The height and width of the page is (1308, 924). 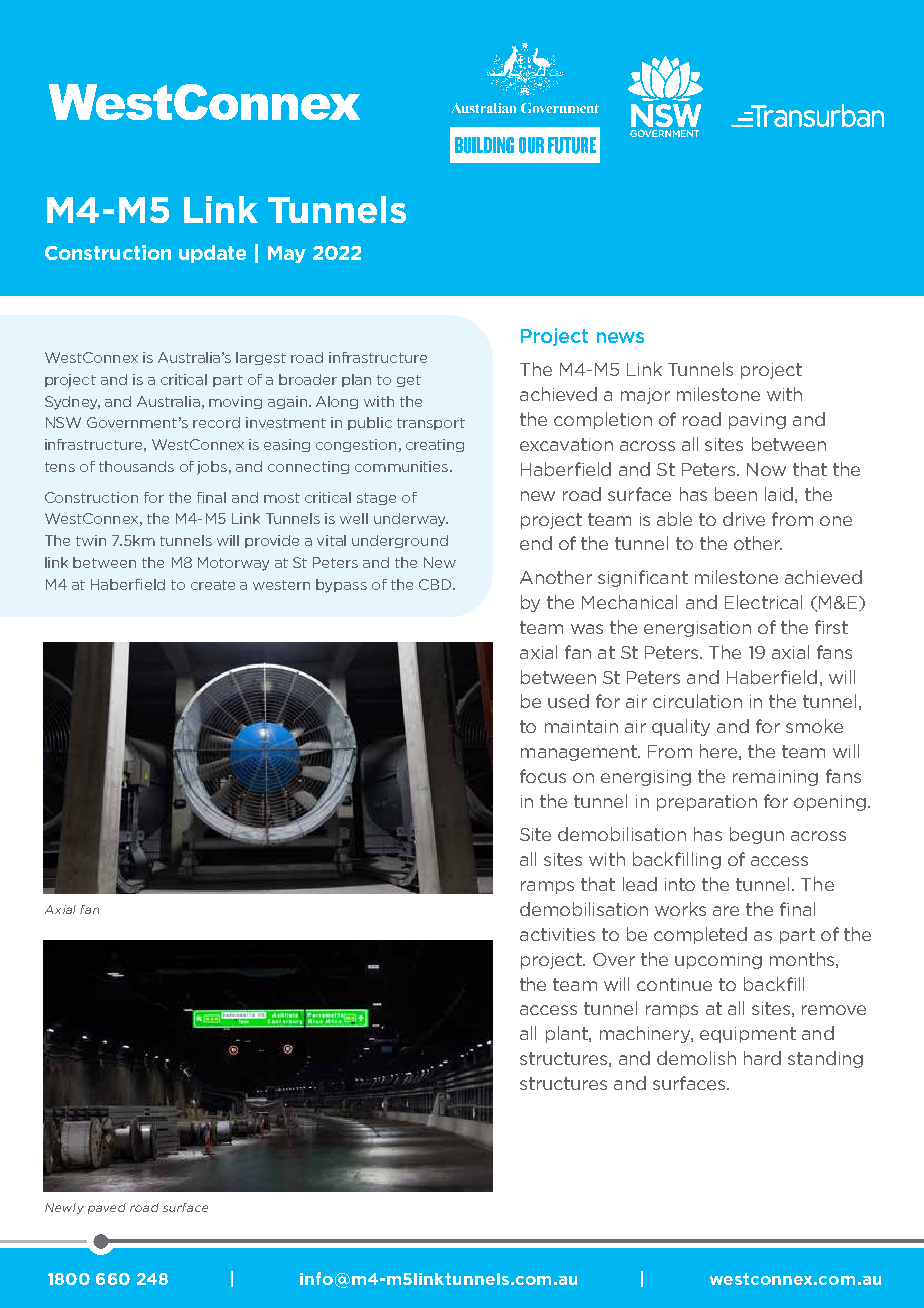 I want to click on news, so click(x=620, y=337).
